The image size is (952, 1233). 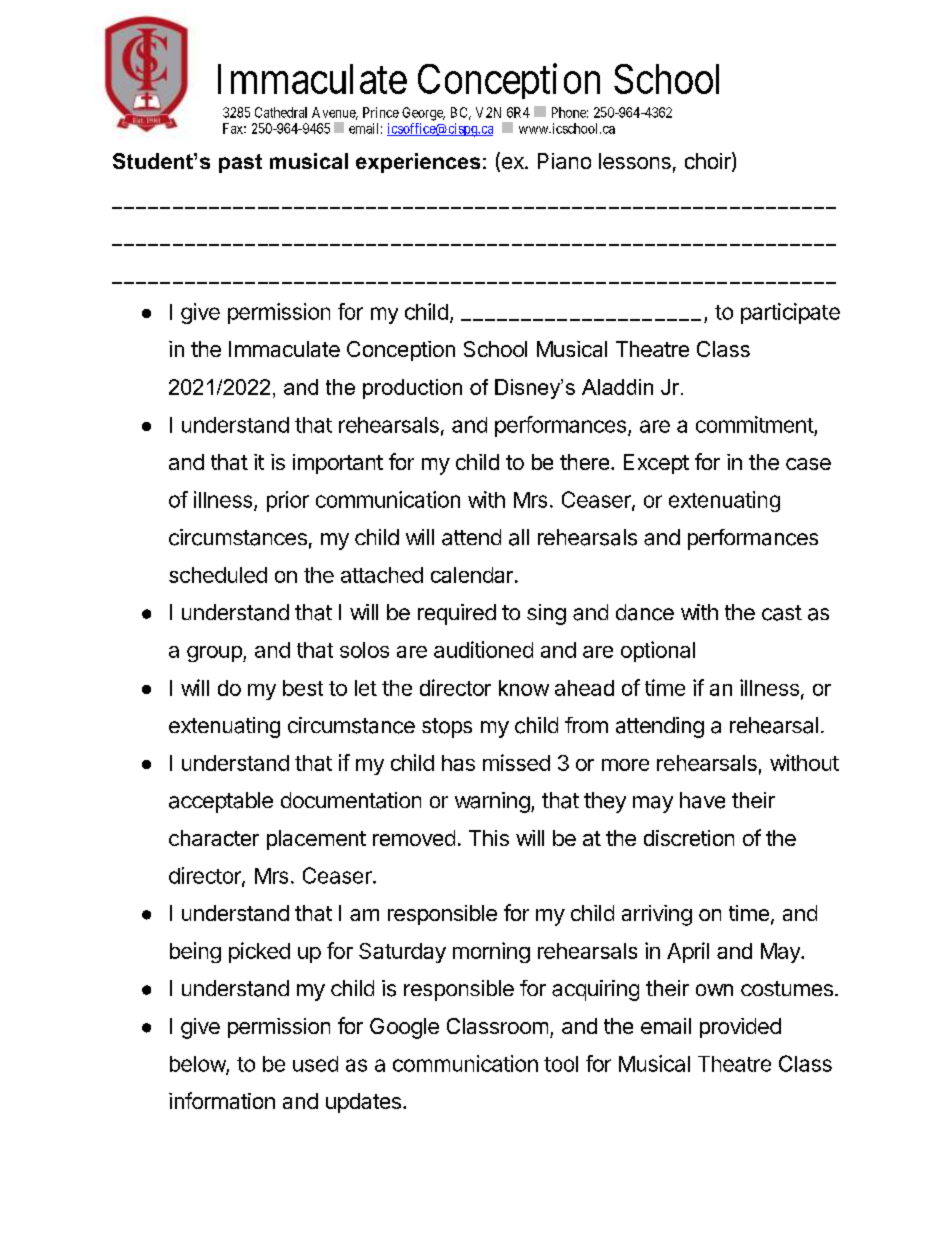 What do you see at coordinates (755, 424) in the image?
I see `commitment` at bounding box center [755, 424].
